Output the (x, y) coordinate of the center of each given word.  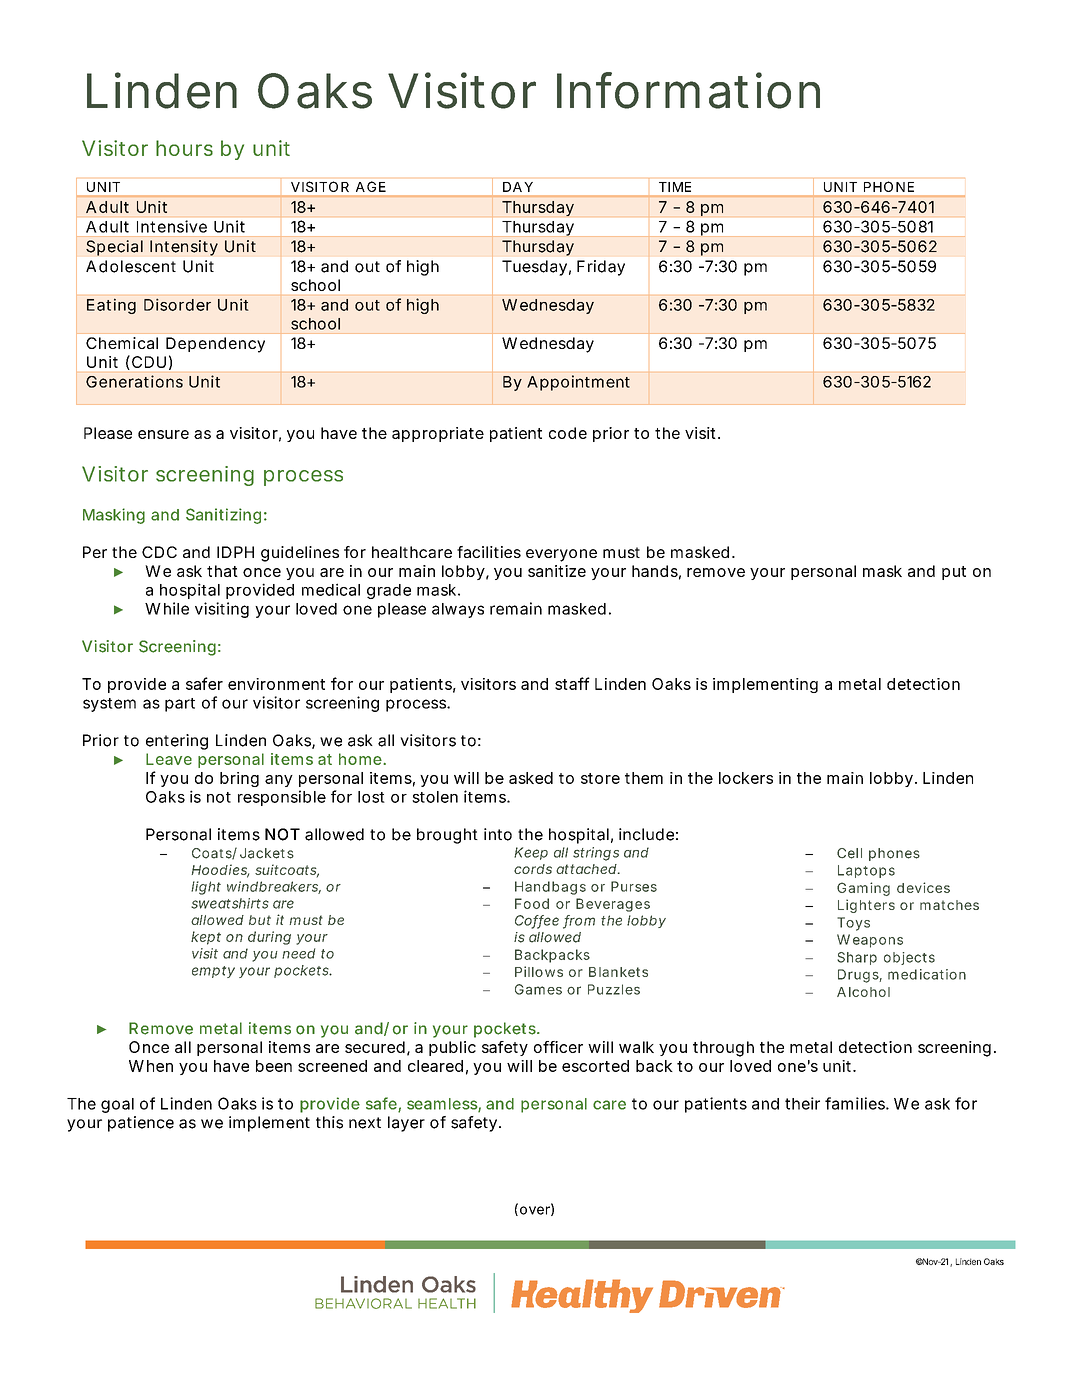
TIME (675, 187)
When (151, 1066)
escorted (595, 1066)
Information (688, 90)
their (802, 1103)
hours (184, 148)
